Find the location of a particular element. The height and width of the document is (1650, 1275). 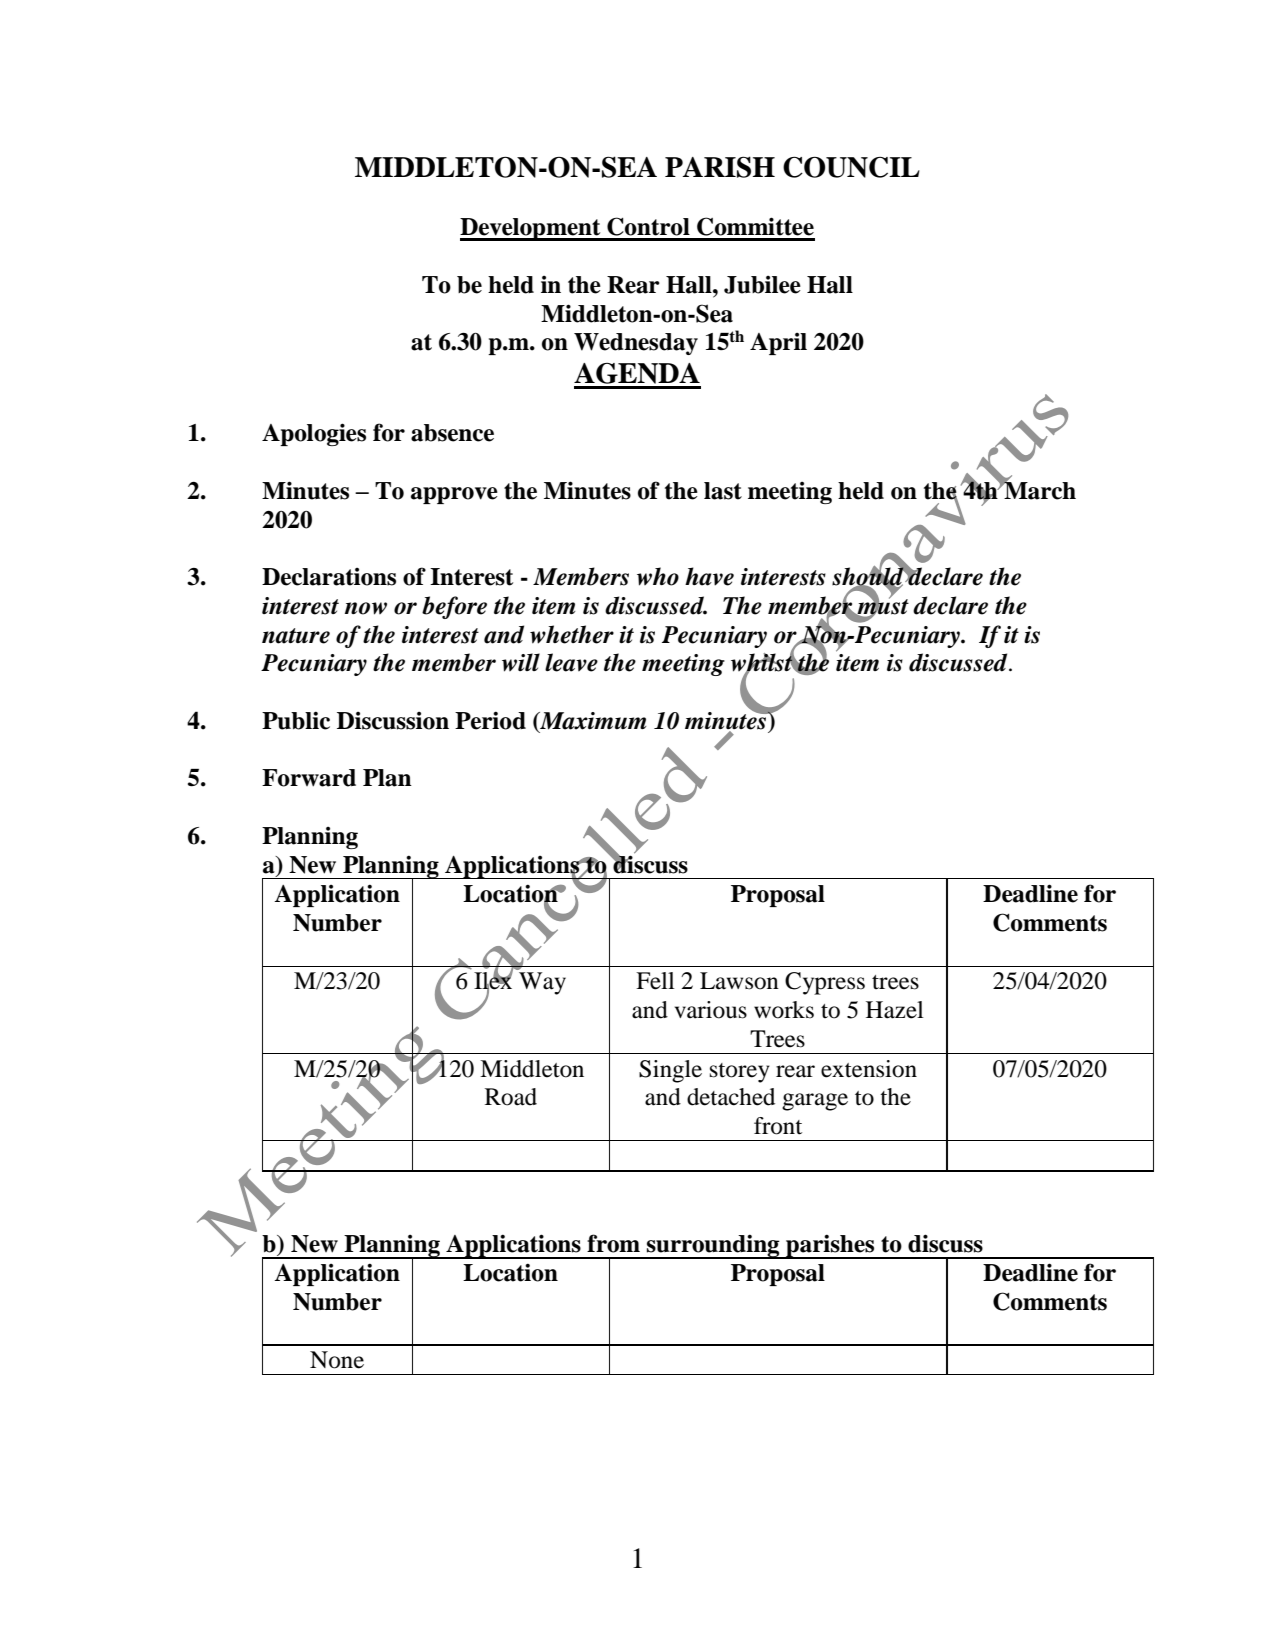

Apologies is located at coordinates (314, 434).
